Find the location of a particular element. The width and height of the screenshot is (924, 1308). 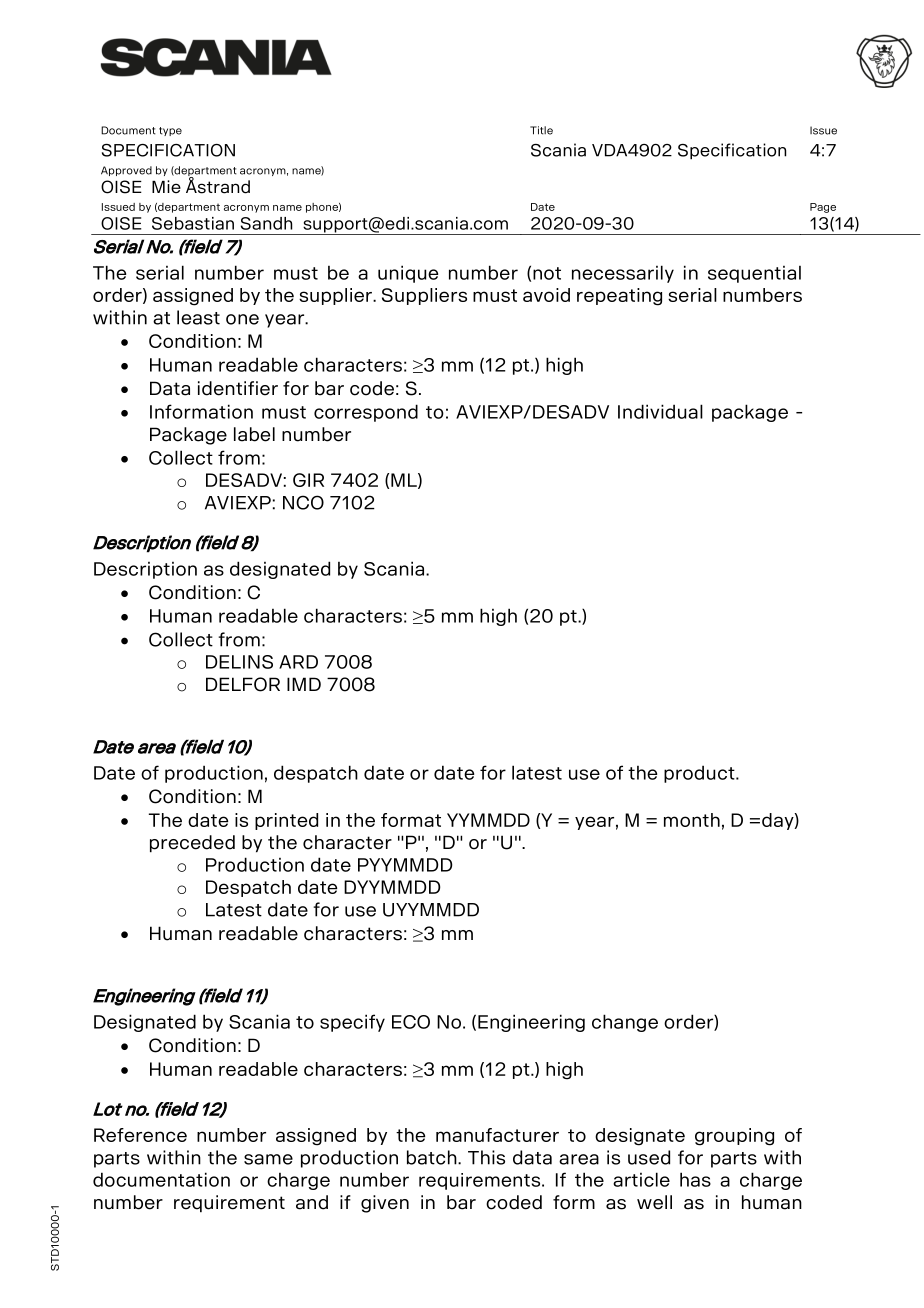

NCO is located at coordinates (303, 502).
